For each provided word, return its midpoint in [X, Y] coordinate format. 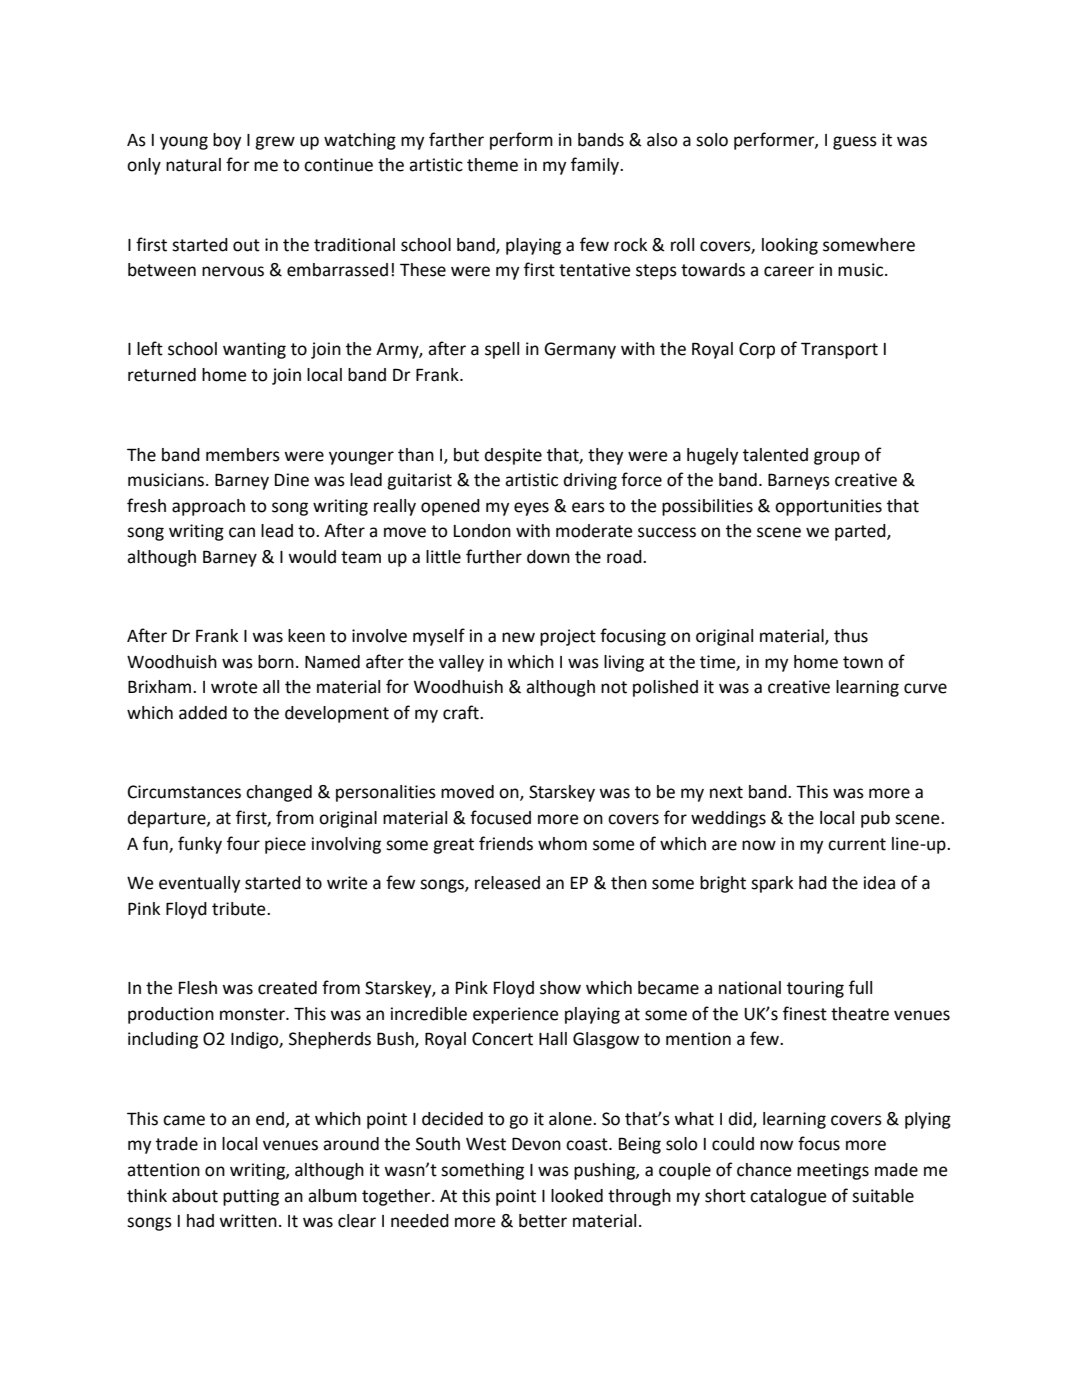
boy [227, 141]
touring [815, 989]
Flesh [198, 988]
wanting [254, 350]
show [560, 988]
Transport [839, 350]
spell [502, 350]
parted [861, 532]
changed [279, 793]
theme [492, 165]
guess [855, 143]
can [242, 532]
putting [251, 1197]
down [548, 557]
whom [562, 844]
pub [875, 819]
